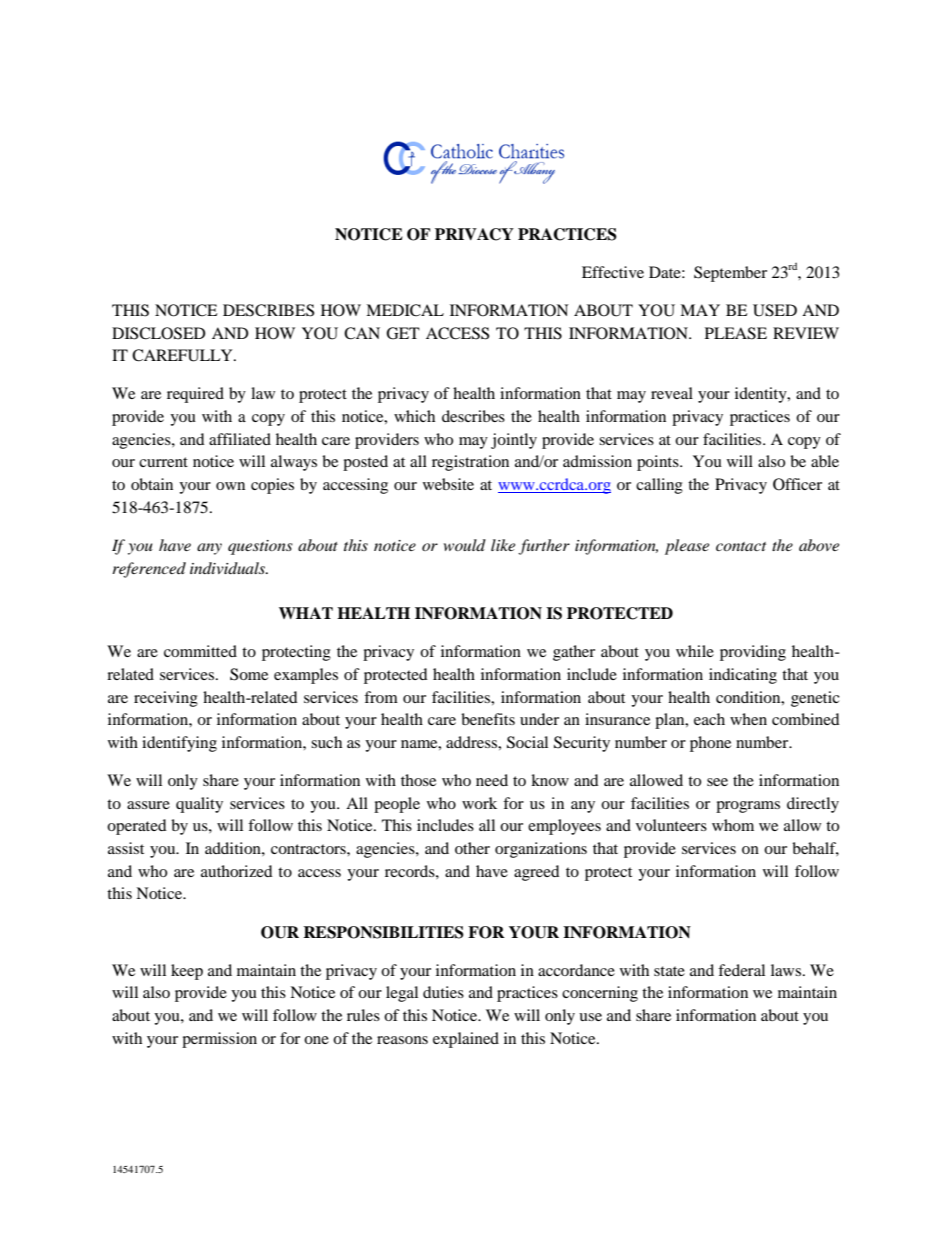 The width and height of the screenshot is (952, 1233). Describe the element at coordinates (465, 545) in the screenshot. I see `would` at that location.
